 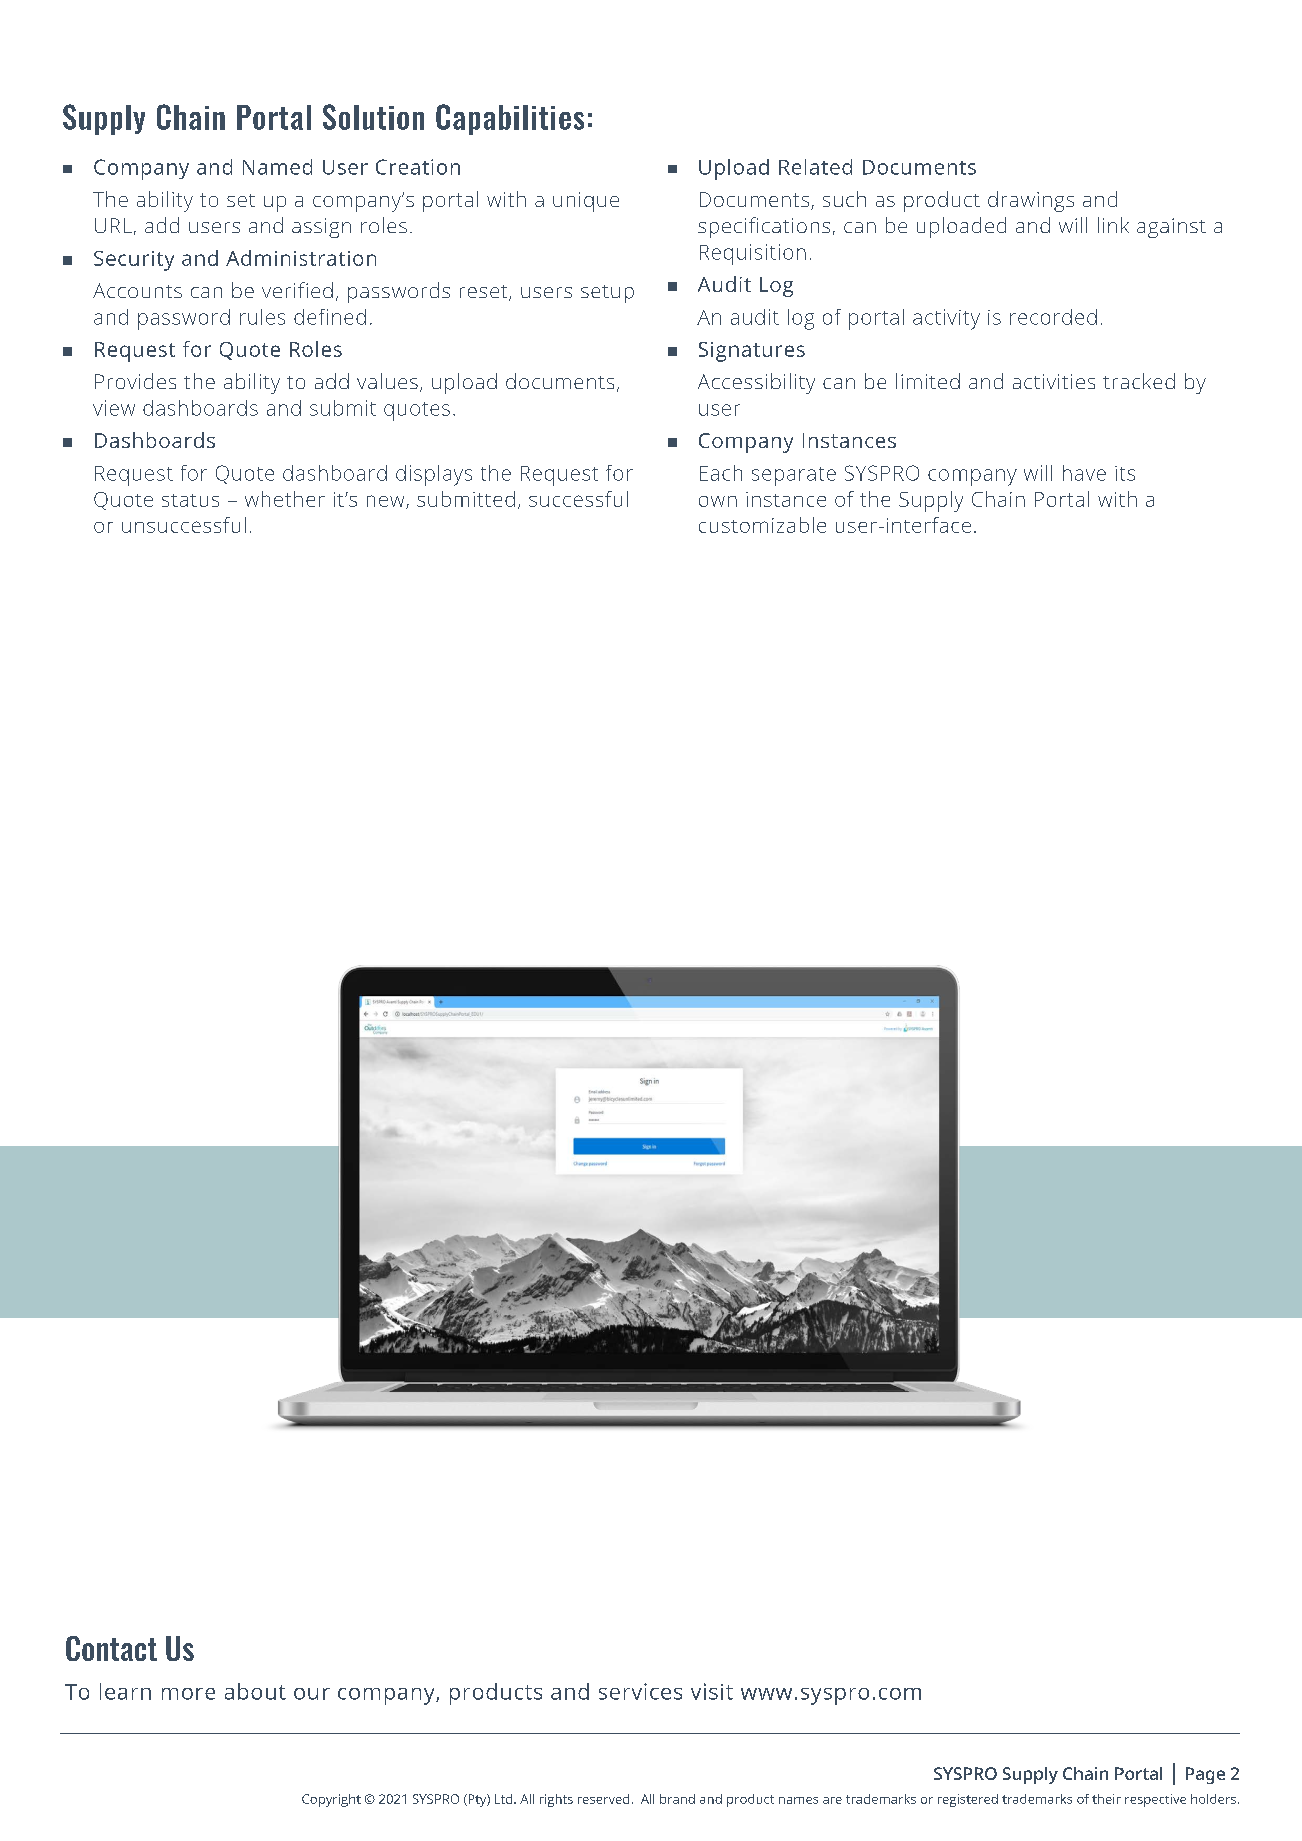 I want to click on customizable, so click(x=762, y=525).
